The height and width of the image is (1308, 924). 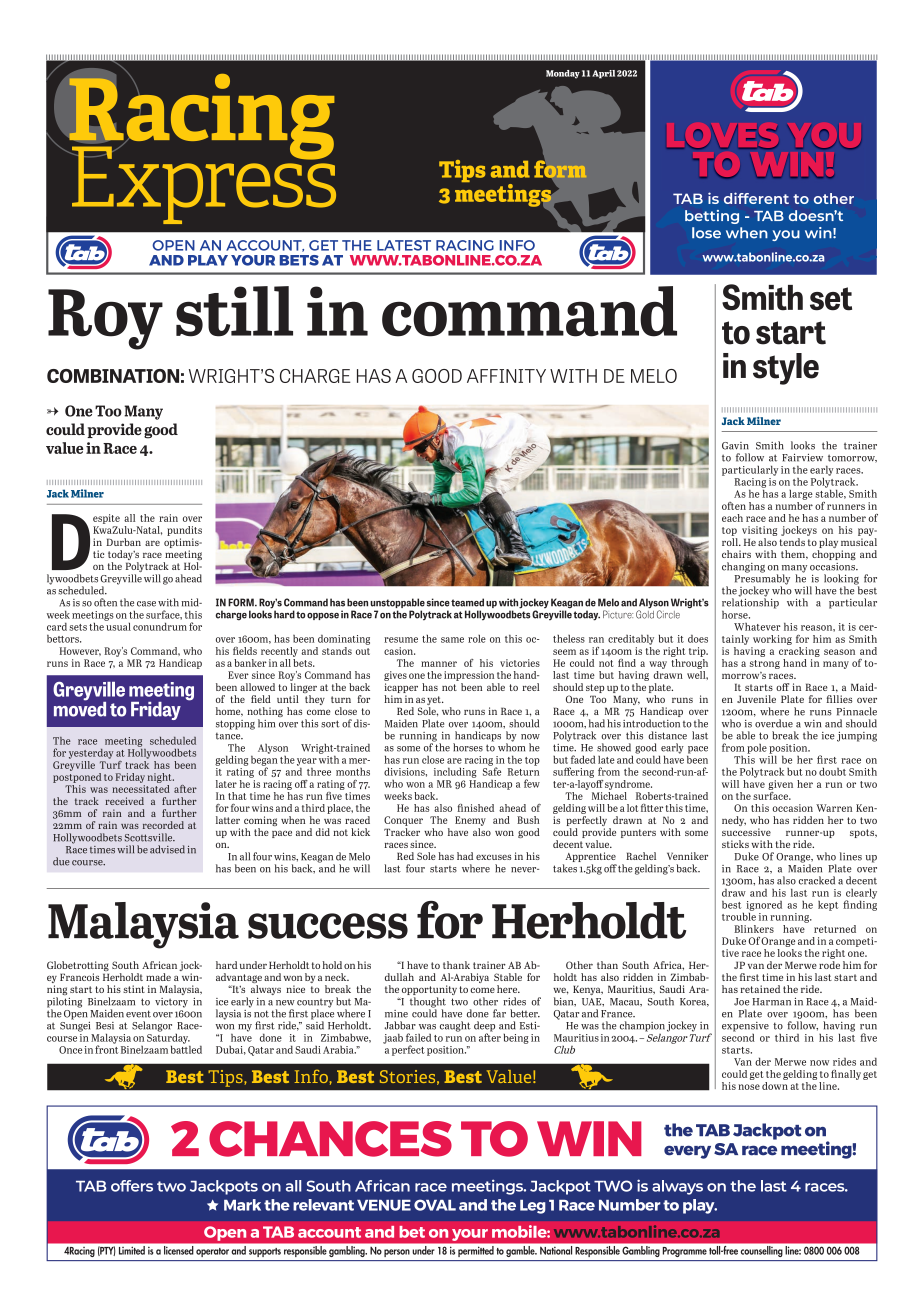 I want to click on offers, so click(x=132, y=1186).
